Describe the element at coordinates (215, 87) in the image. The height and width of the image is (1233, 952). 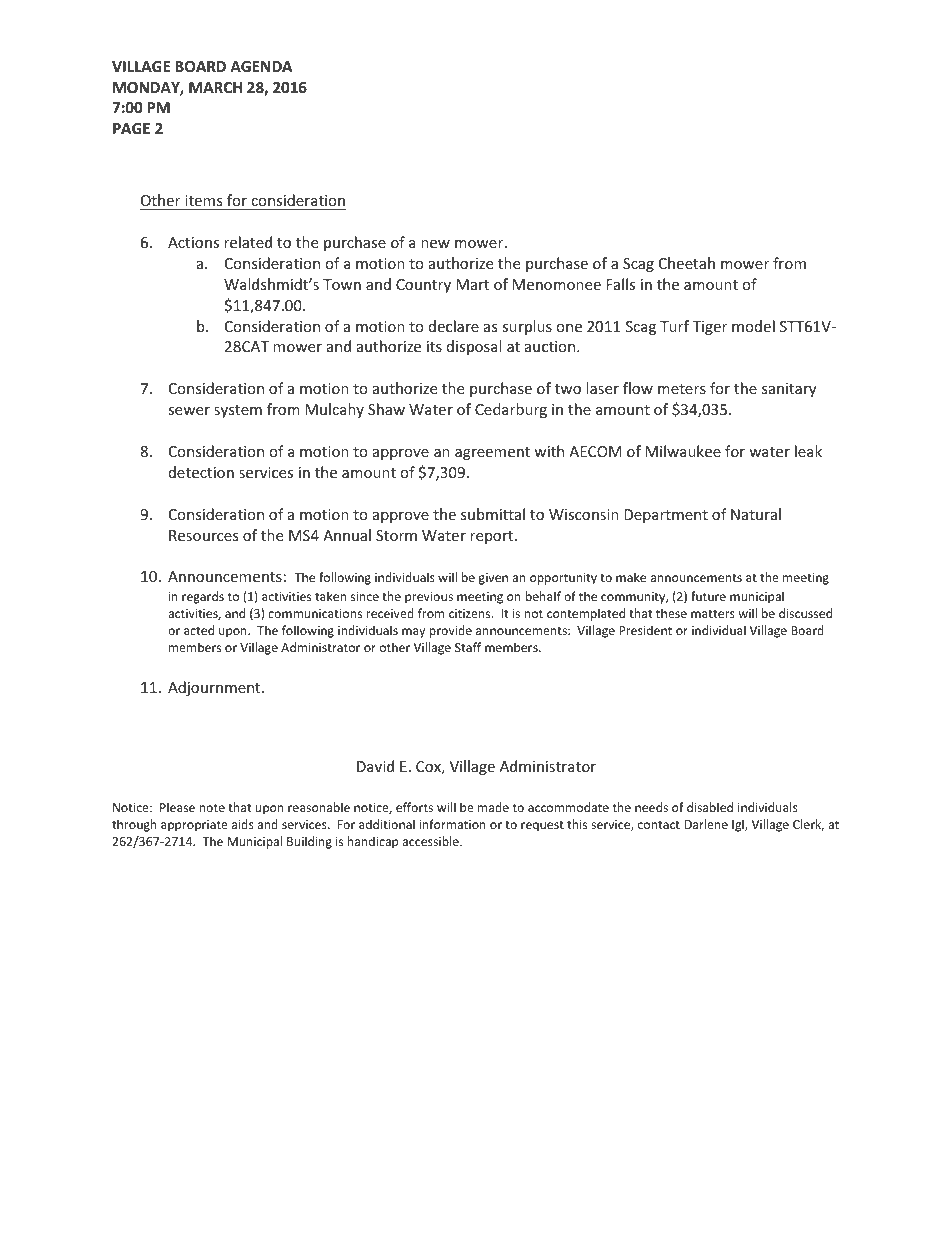
I see `MARCH` at that location.
